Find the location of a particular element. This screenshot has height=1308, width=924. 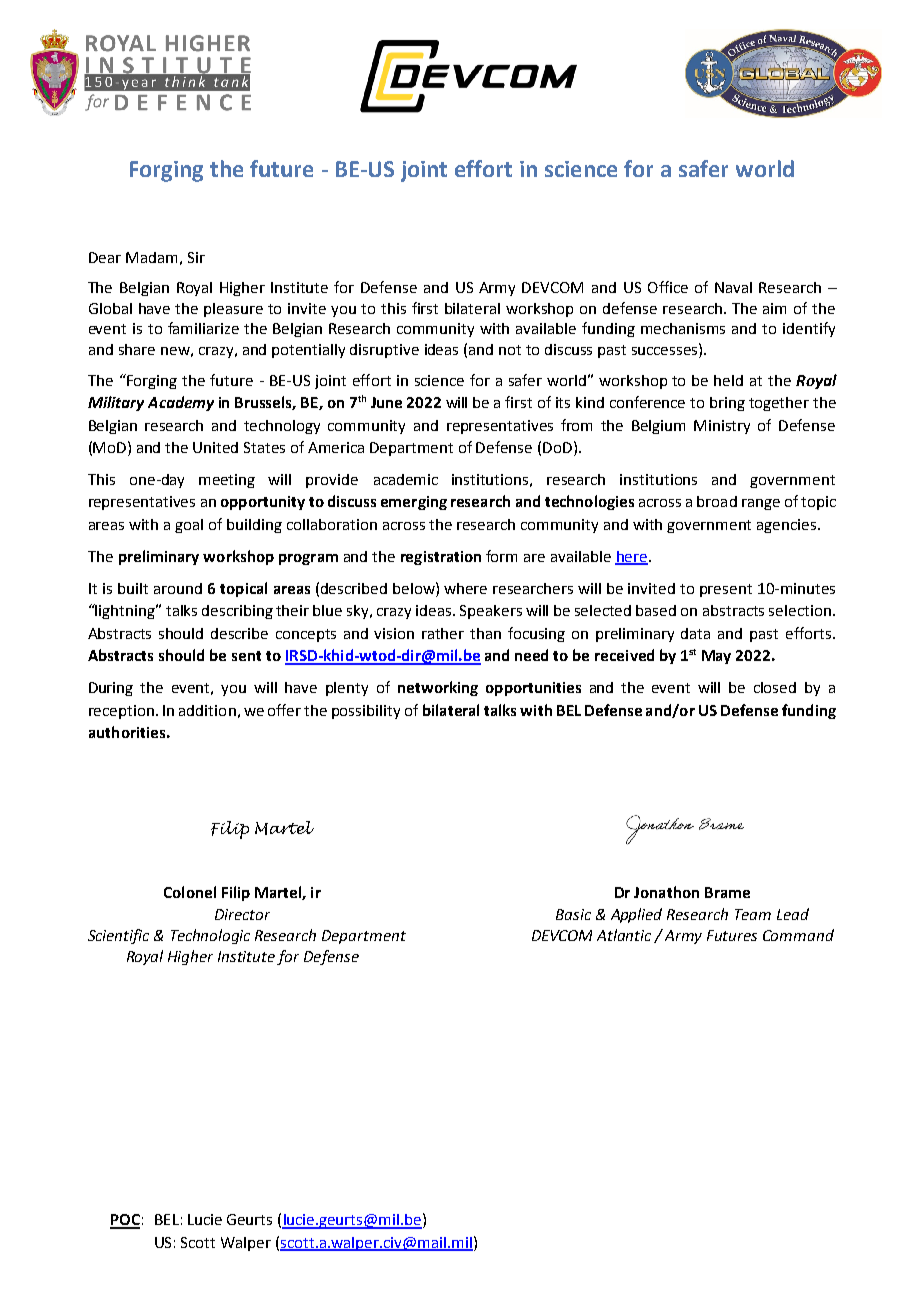

networking is located at coordinates (438, 688).
